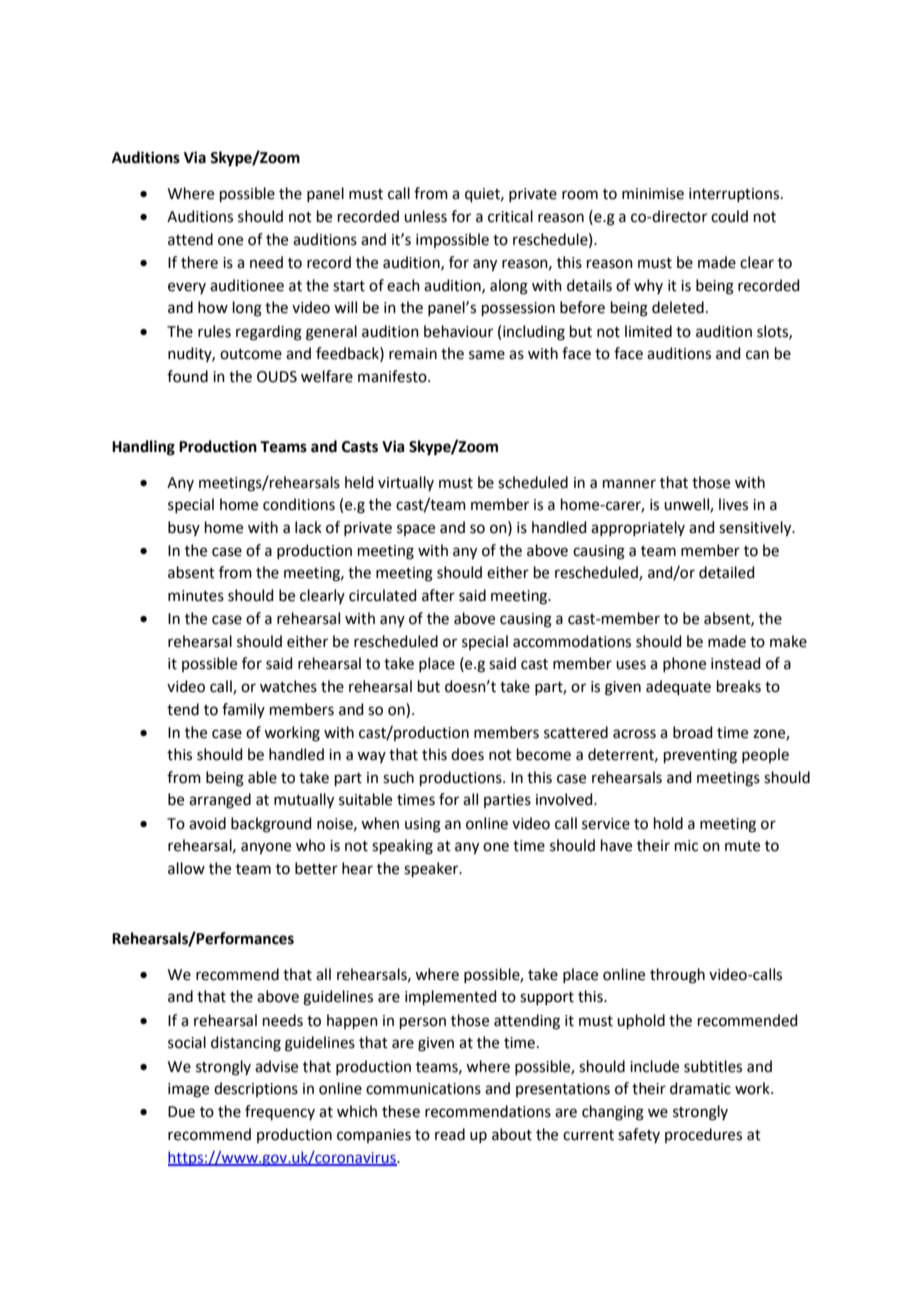 The height and width of the document is (1308, 924). Describe the element at coordinates (406, 483) in the document. I see `virtually` at that location.
